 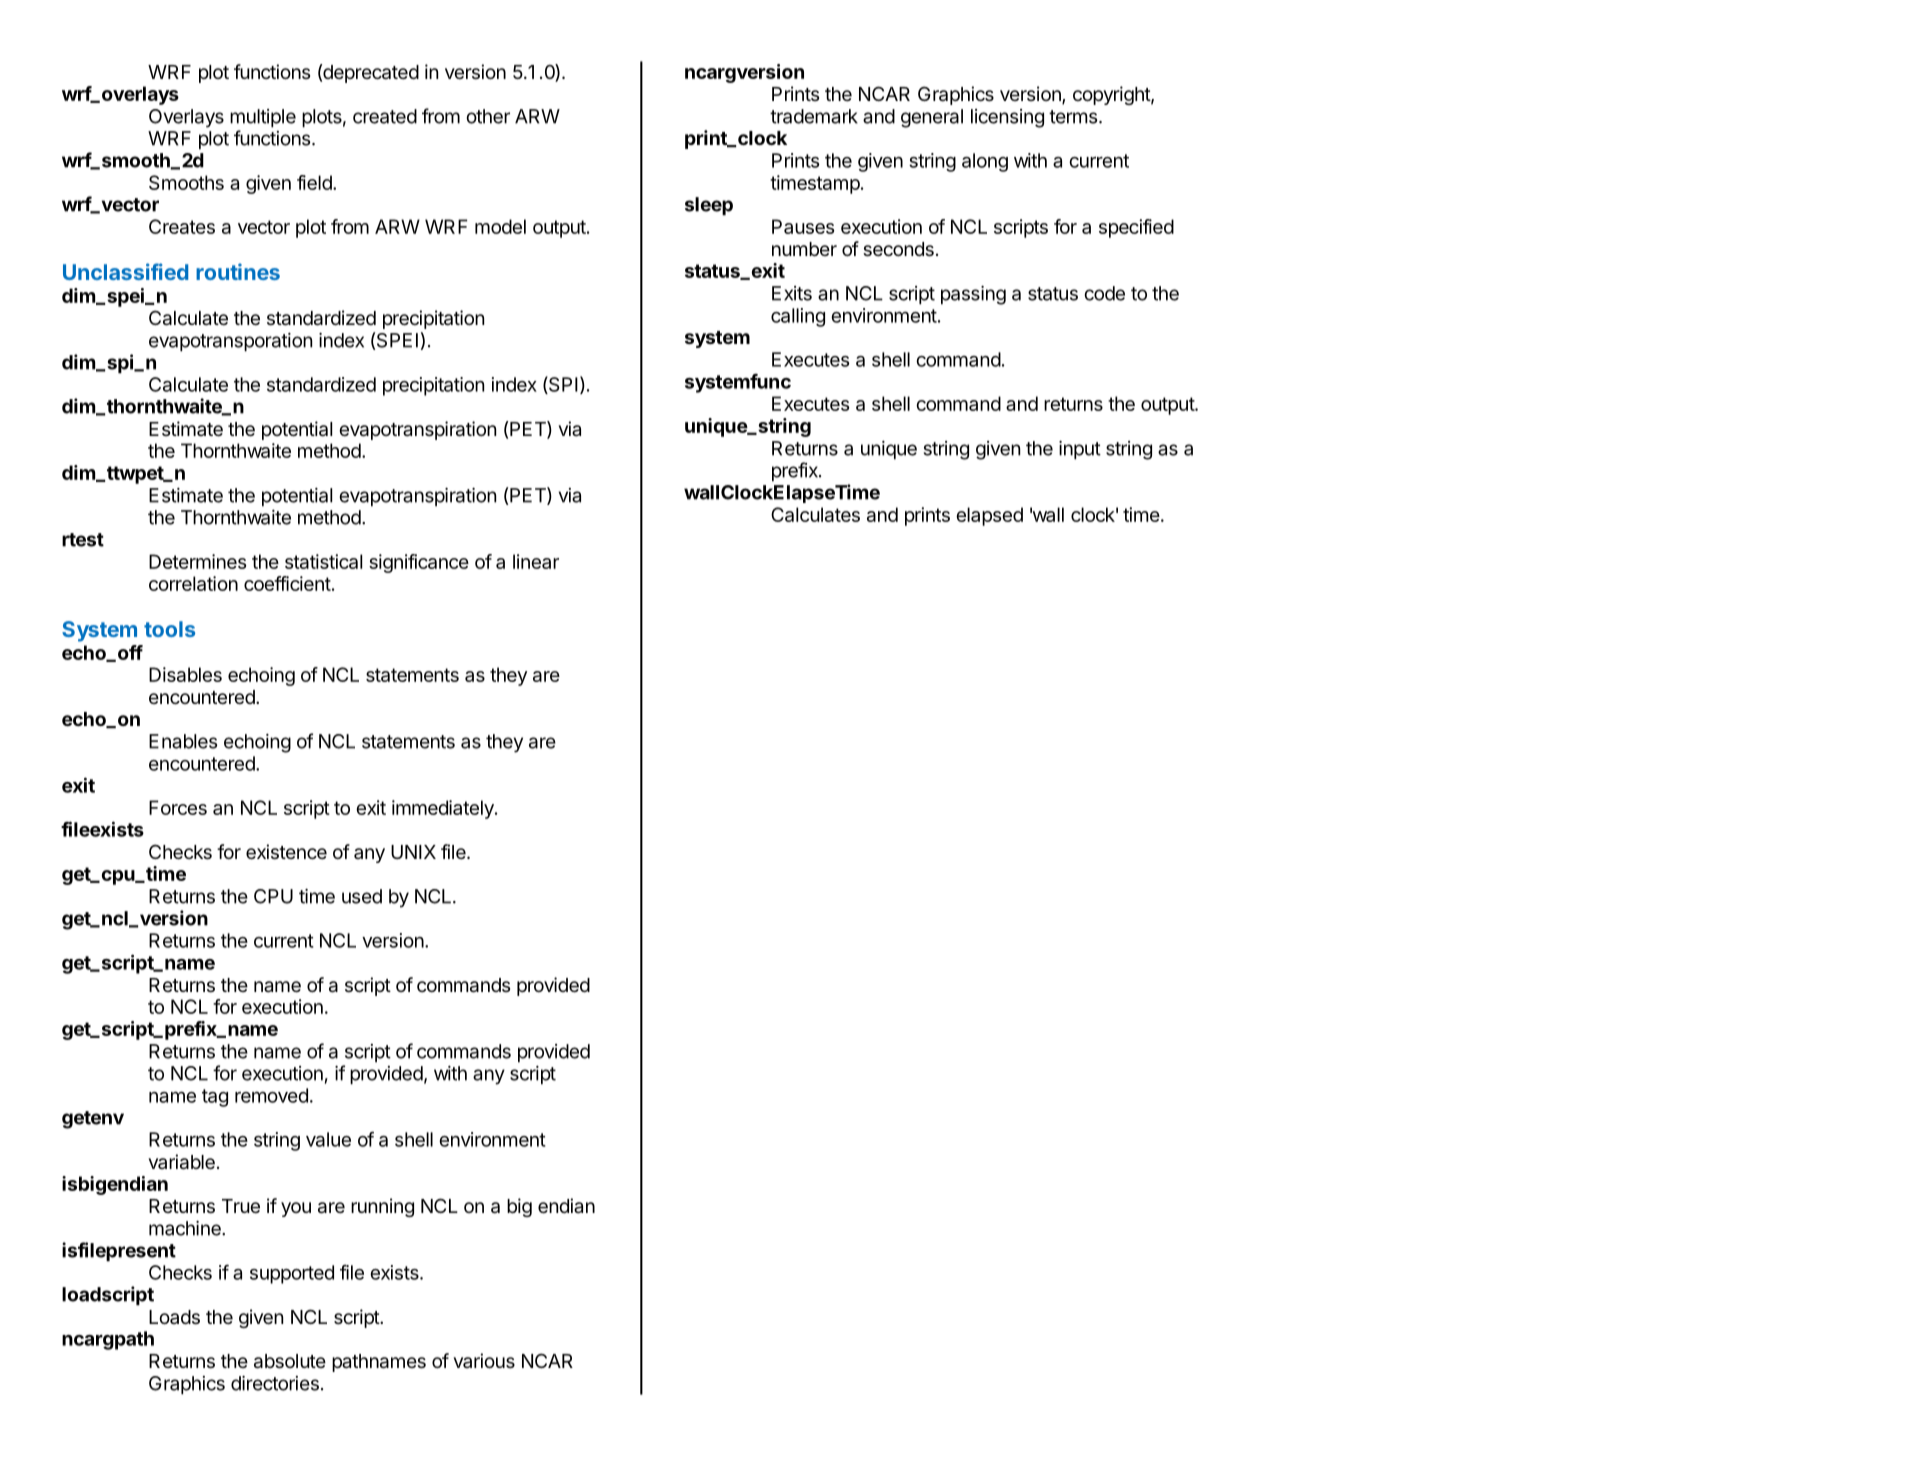 What do you see at coordinates (328, 1139) in the screenshot?
I see `value` at bounding box center [328, 1139].
